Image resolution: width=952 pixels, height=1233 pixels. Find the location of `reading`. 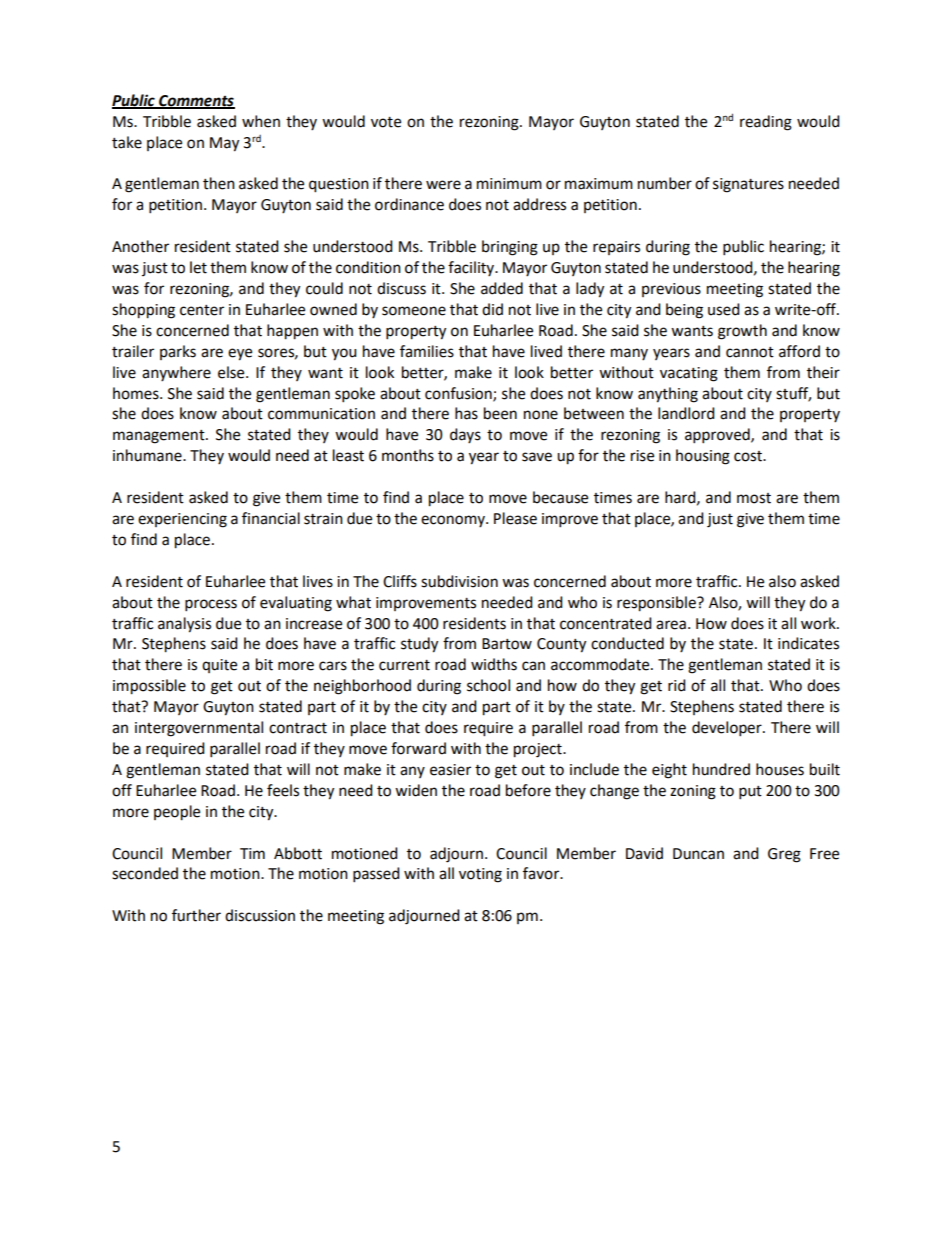

reading is located at coordinates (766, 123).
